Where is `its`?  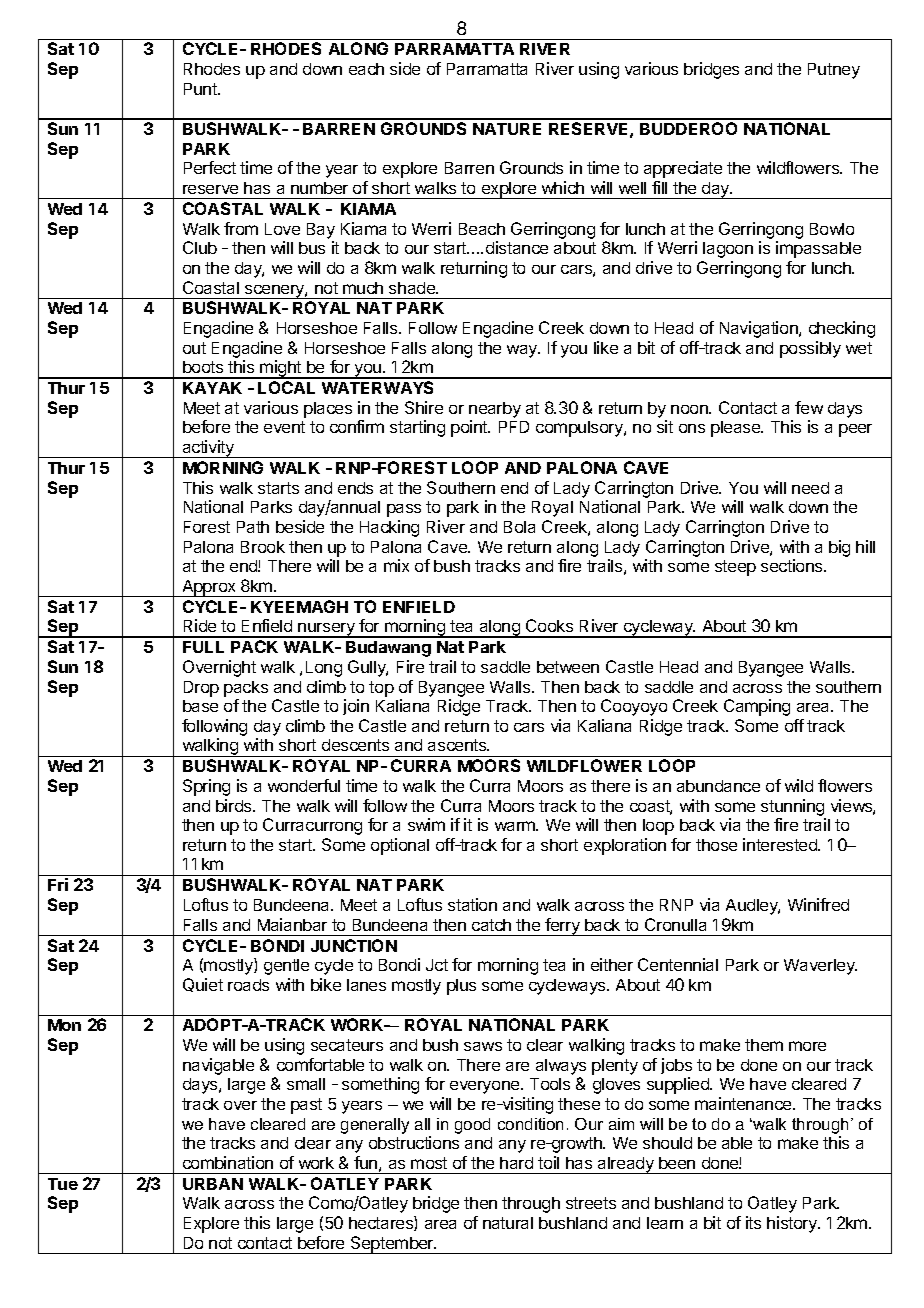
its is located at coordinates (753, 1222).
